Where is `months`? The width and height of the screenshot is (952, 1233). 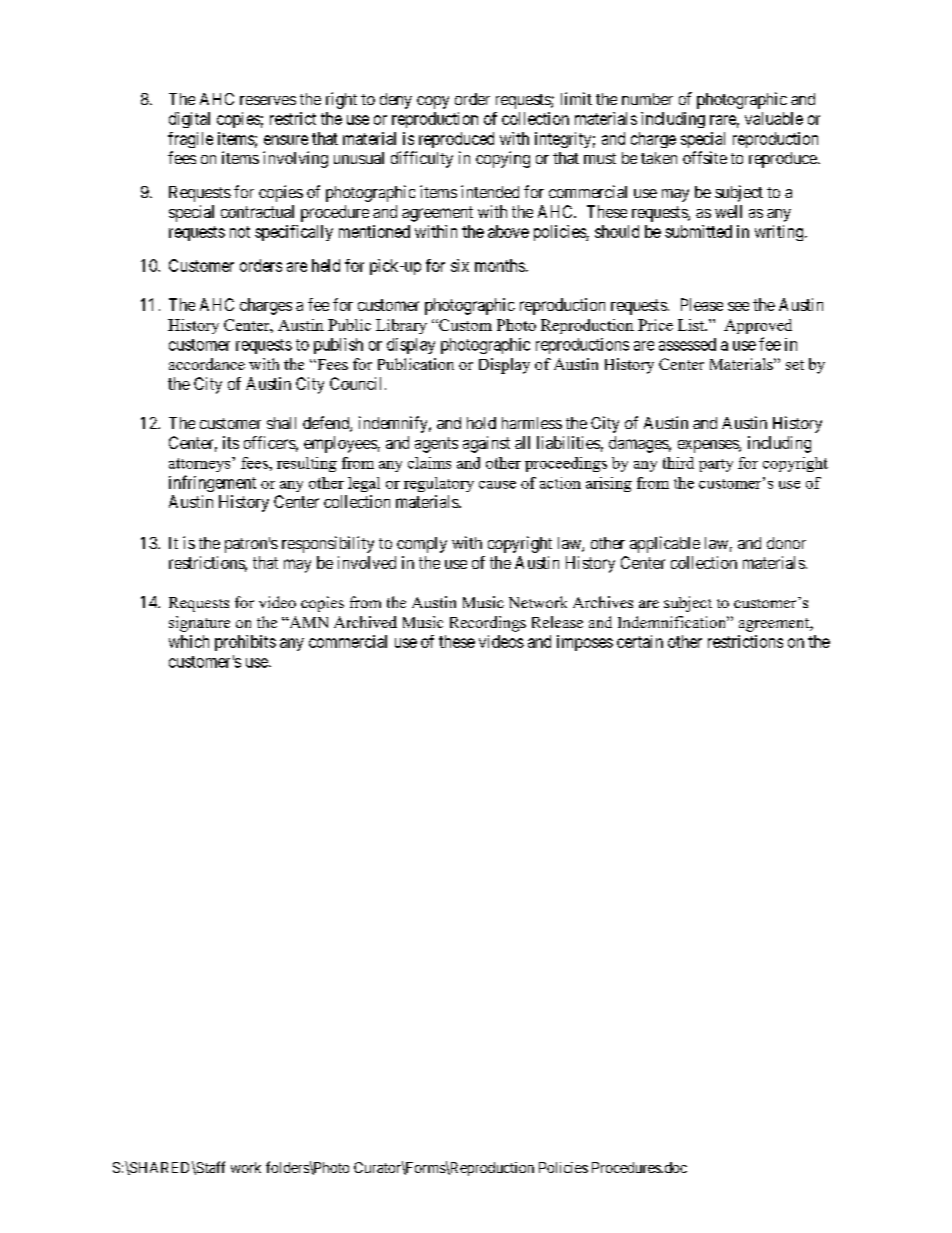
months is located at coordinates (500, 265).
